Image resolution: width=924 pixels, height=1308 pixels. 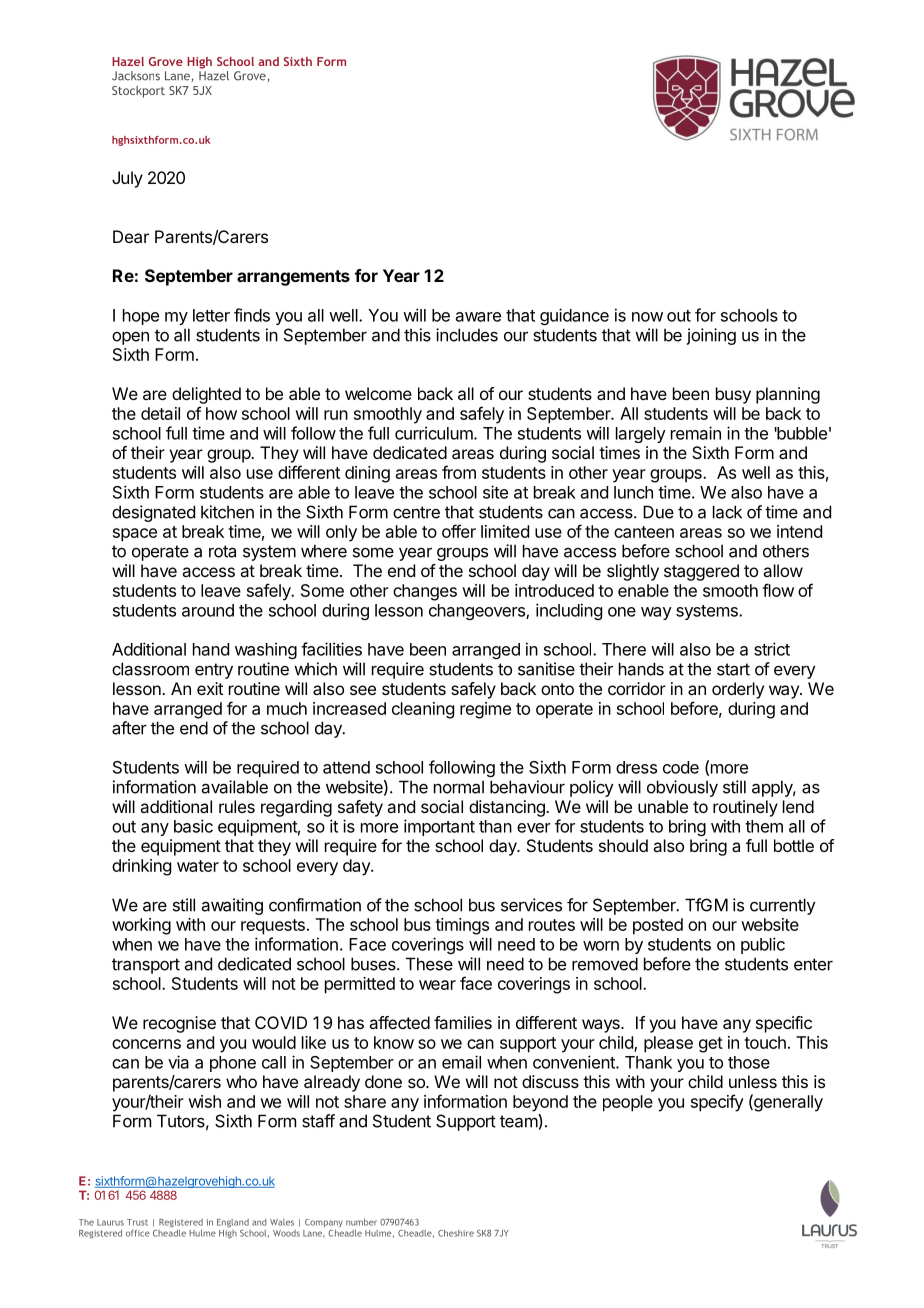 I want to click on busy, so click(x=733, y=395).
